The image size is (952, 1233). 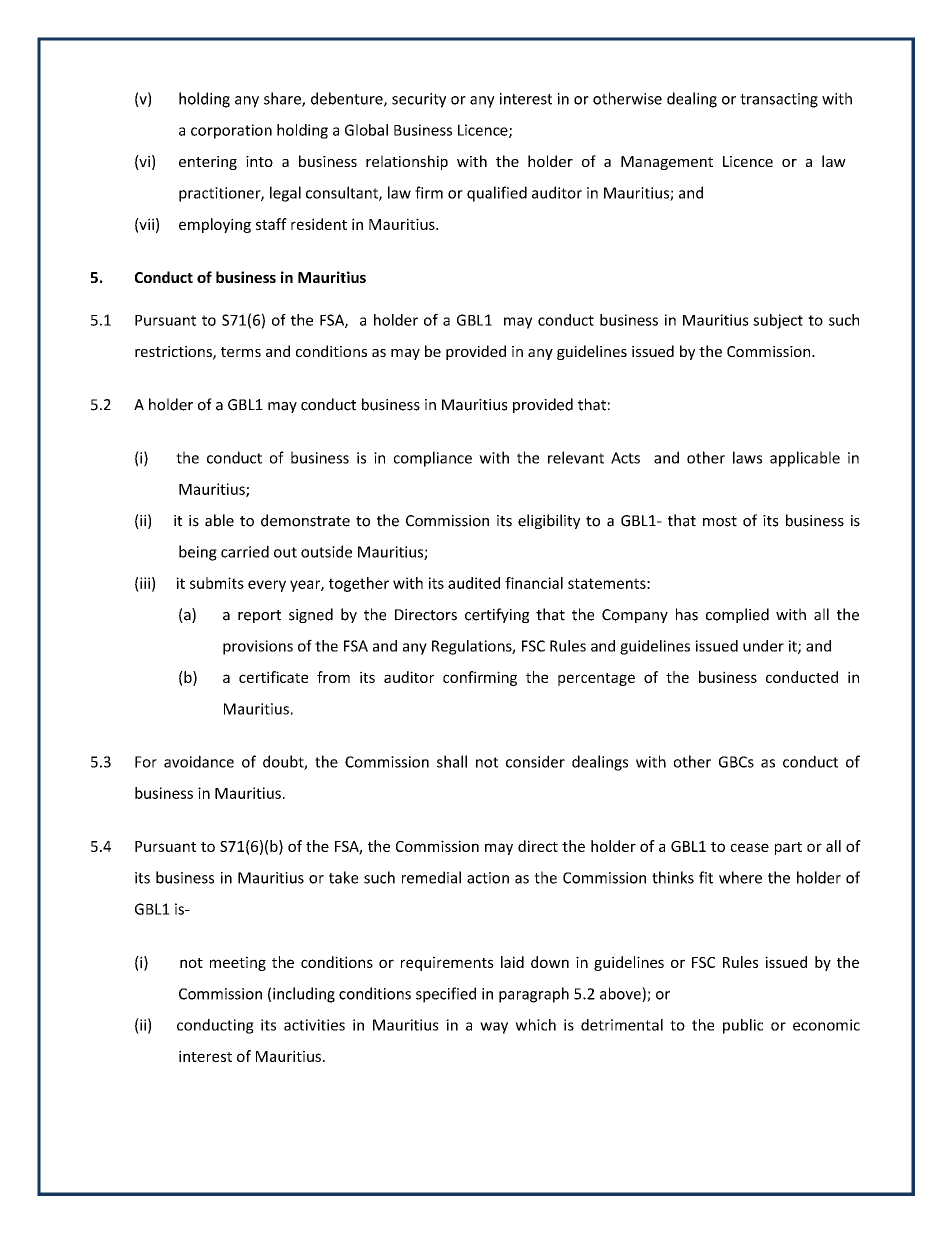 I want to click on most, so click(x=720, y=521).
